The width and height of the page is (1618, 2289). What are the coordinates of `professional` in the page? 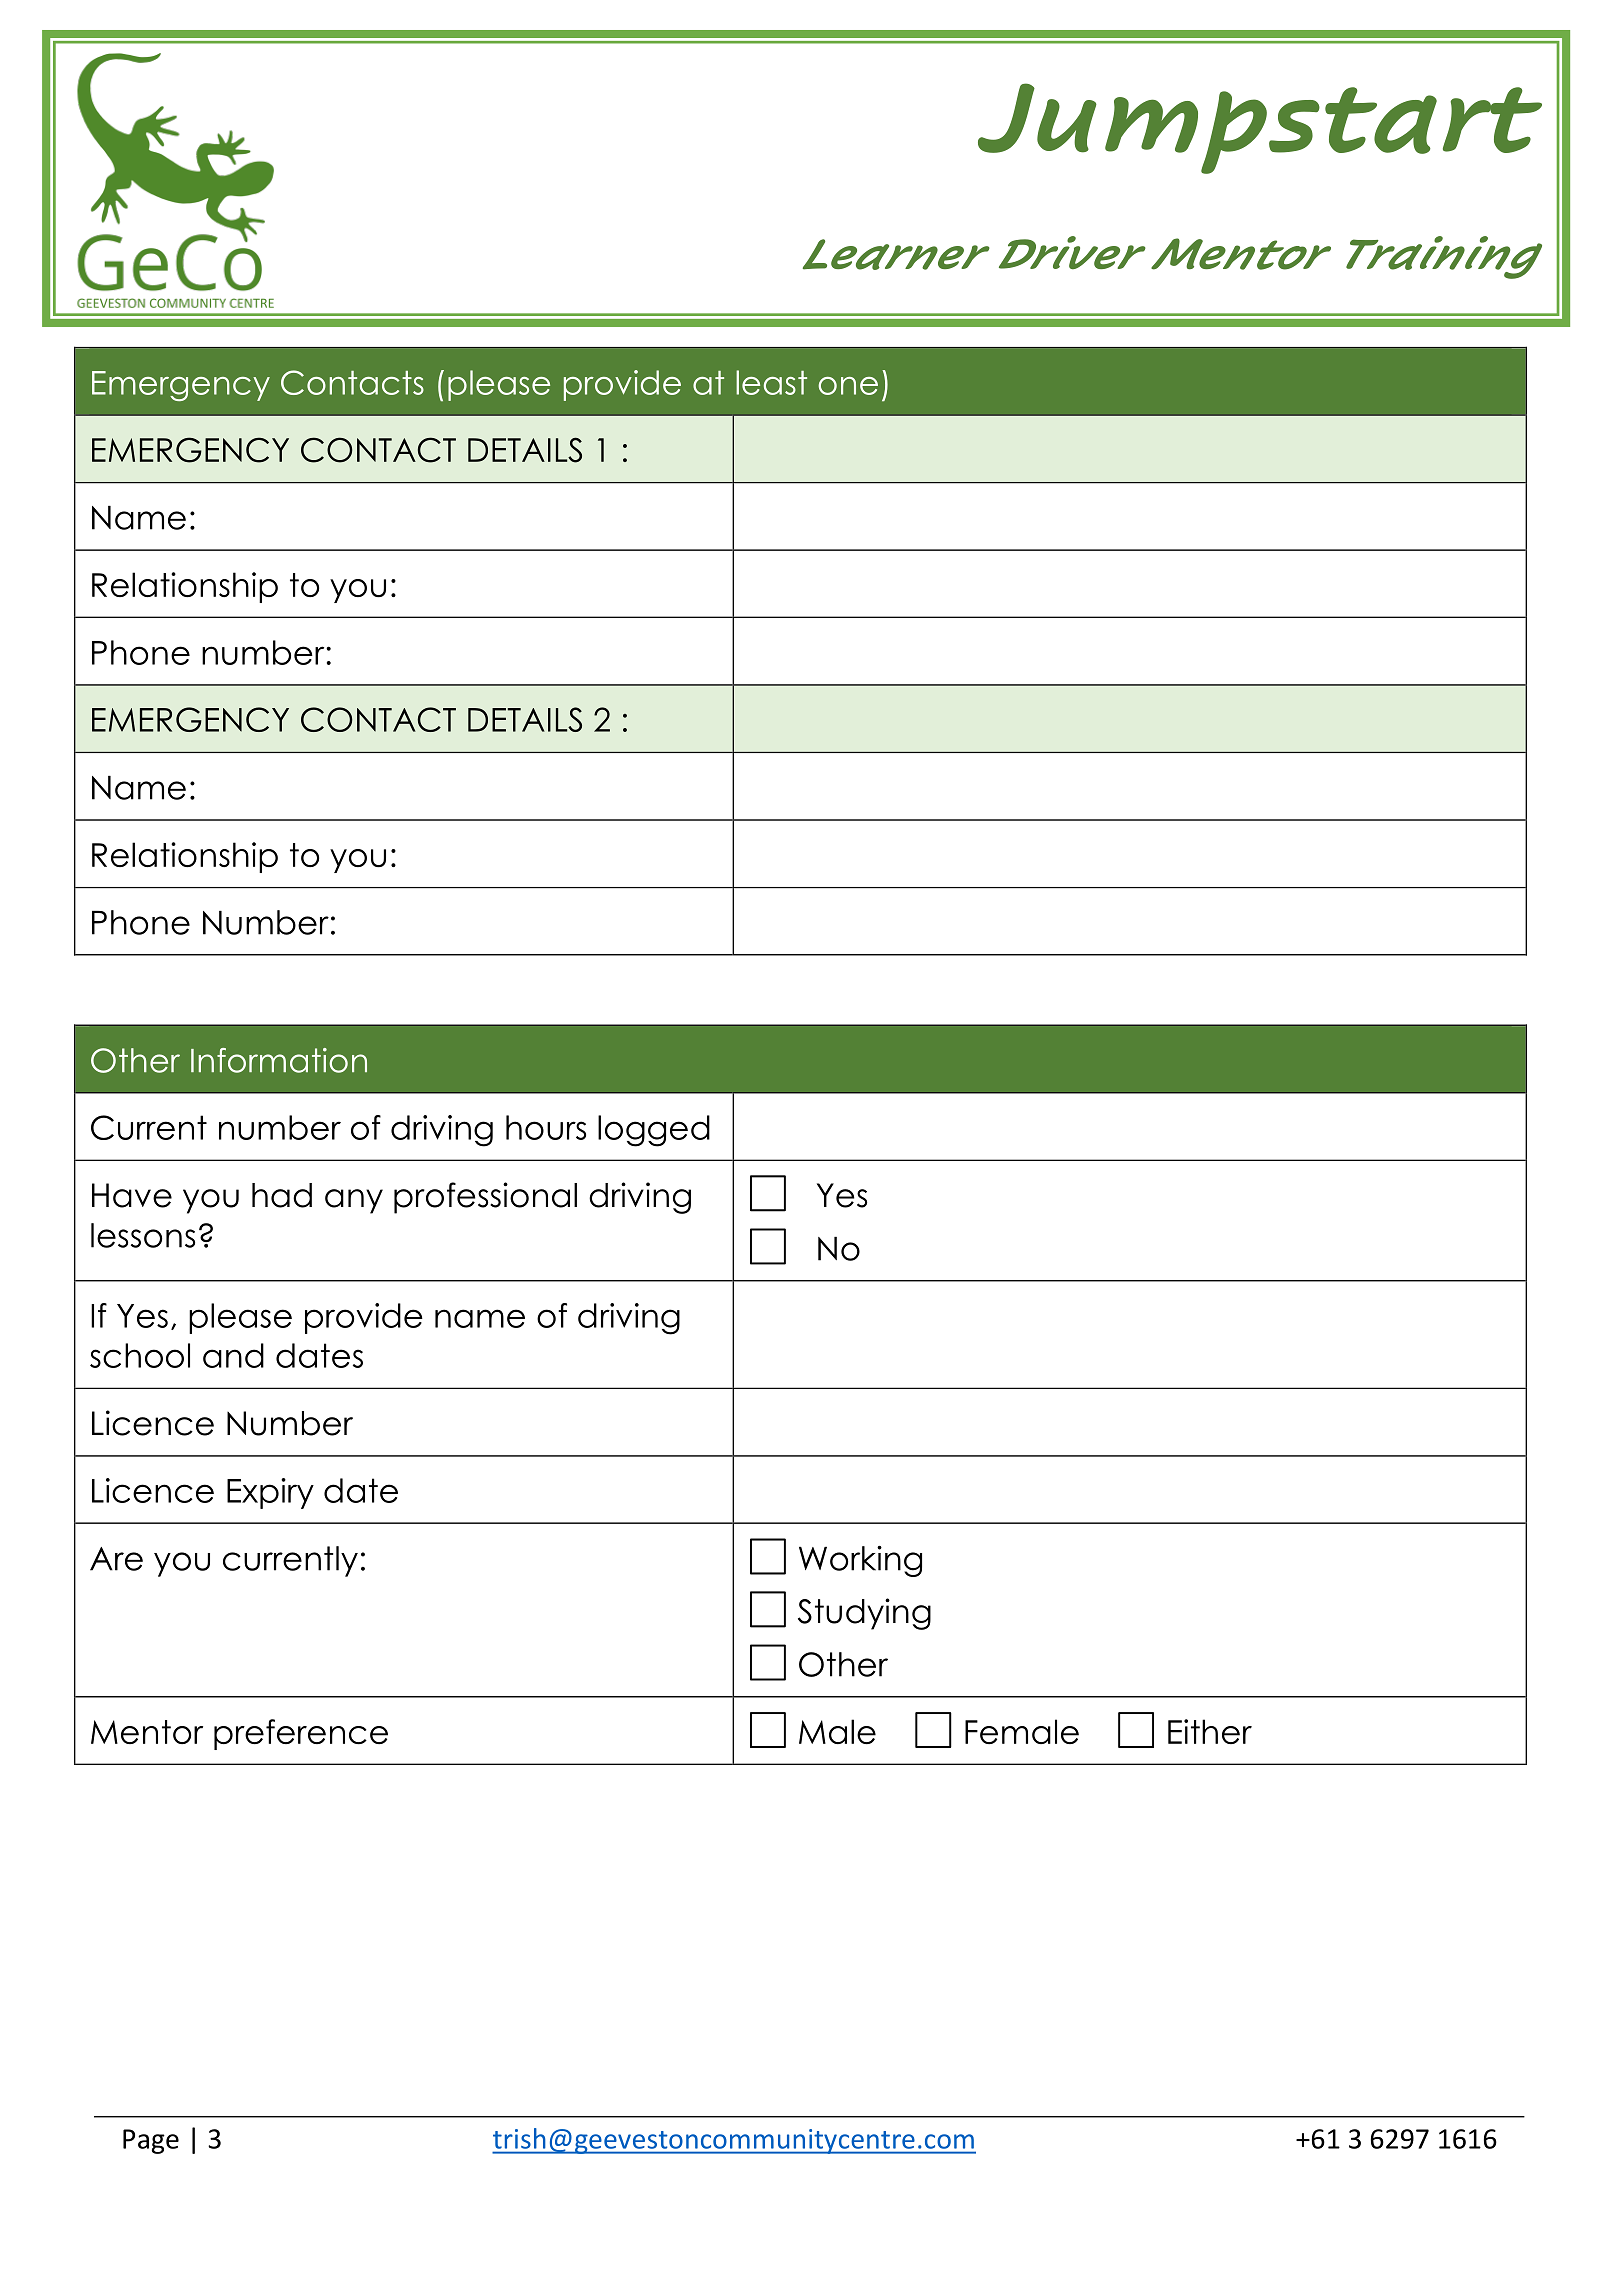 It's located at (485, 1198).
